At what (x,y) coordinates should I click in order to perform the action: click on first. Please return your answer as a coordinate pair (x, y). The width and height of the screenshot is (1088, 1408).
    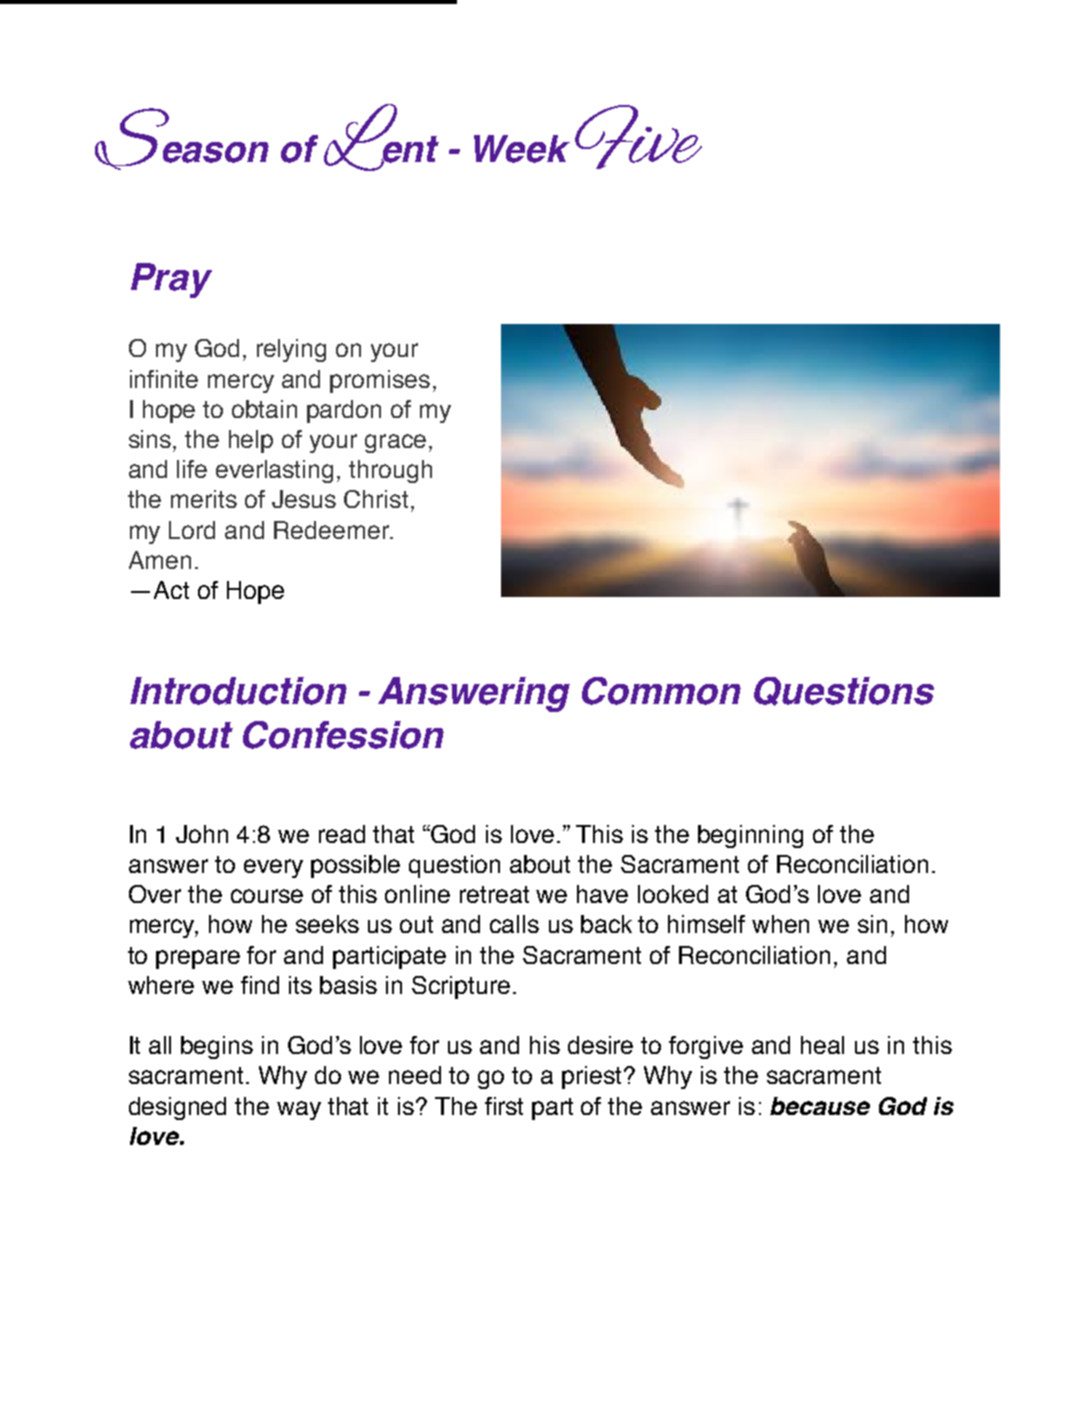
    Looking at the image, I should click on (504, 1106).
